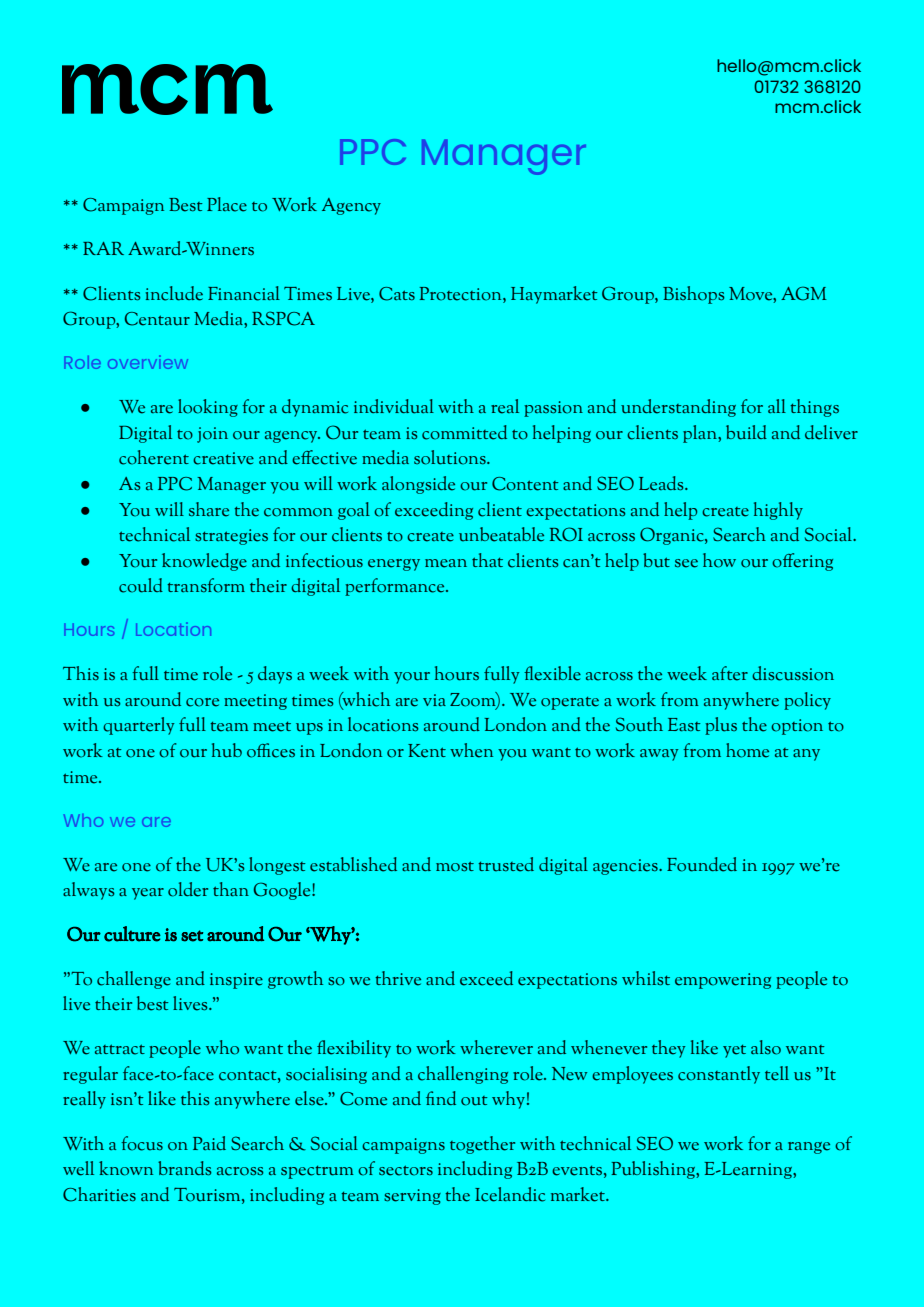 The image size is (924, 1307). Describe the element at coordinates (434, 700) in the screenshot. I see `via` at that location.
